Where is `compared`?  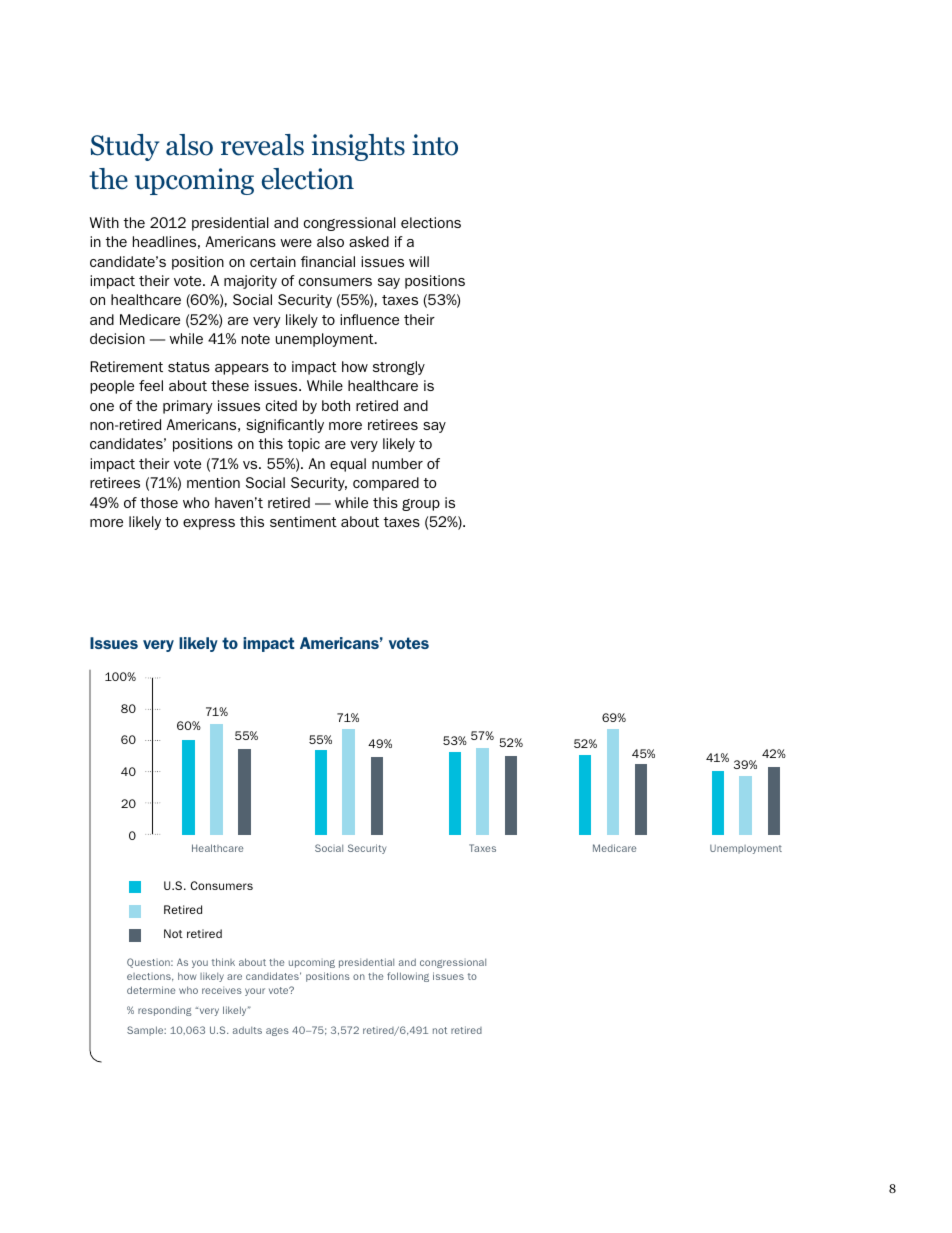 compared is located at coordinates (386, 484).
